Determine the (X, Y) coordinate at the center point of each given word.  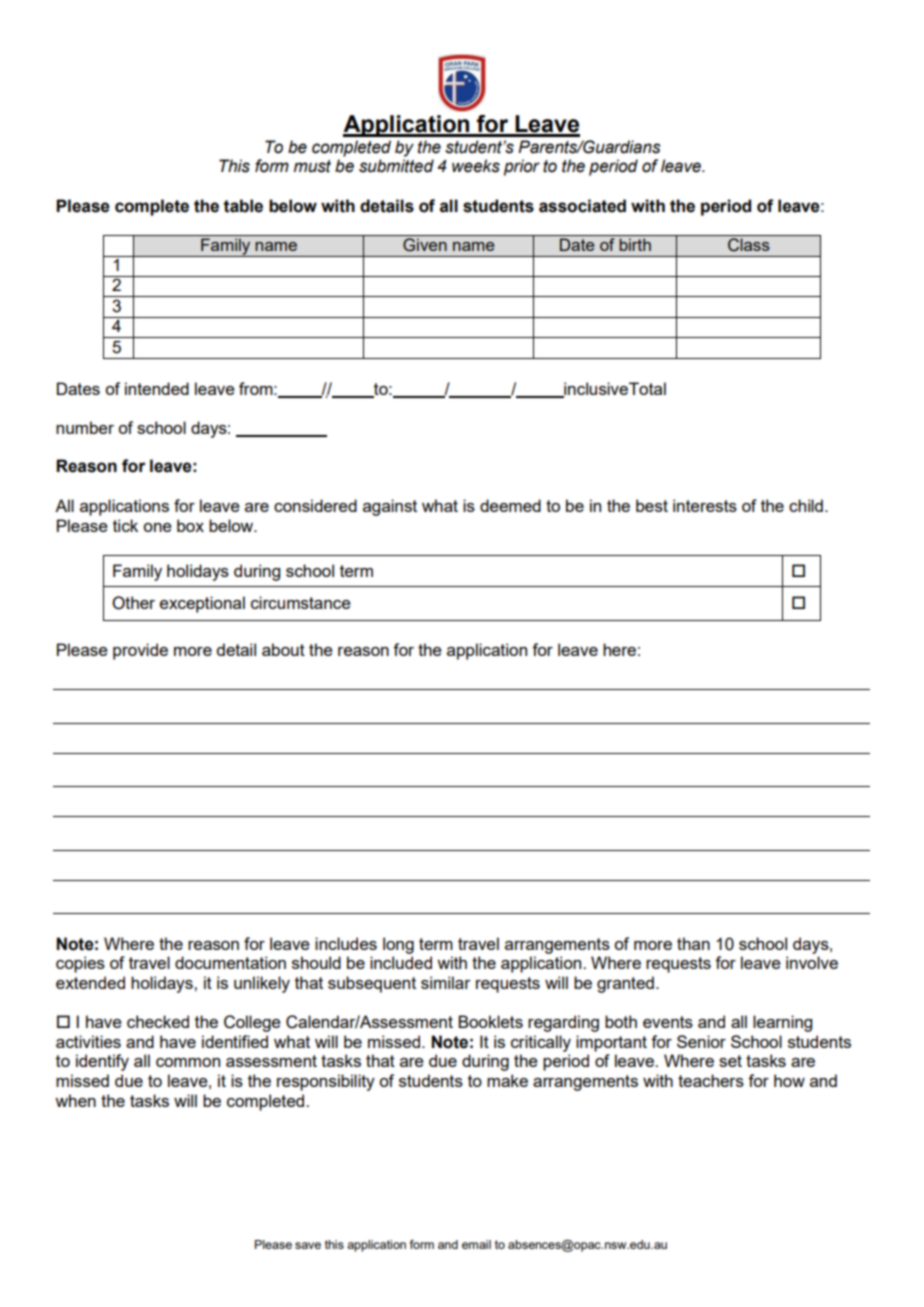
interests (705, 505)
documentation (230, 962)
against (390, 507)
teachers (711, 1080)
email (476, 1244)
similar (446, 982)
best (652, 505)
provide (140, 651)
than (693, 943)
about (283, 649)
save (308, 1245)
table (243, 206)
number (85, 427)
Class (749, 245)
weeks (476, 166)
